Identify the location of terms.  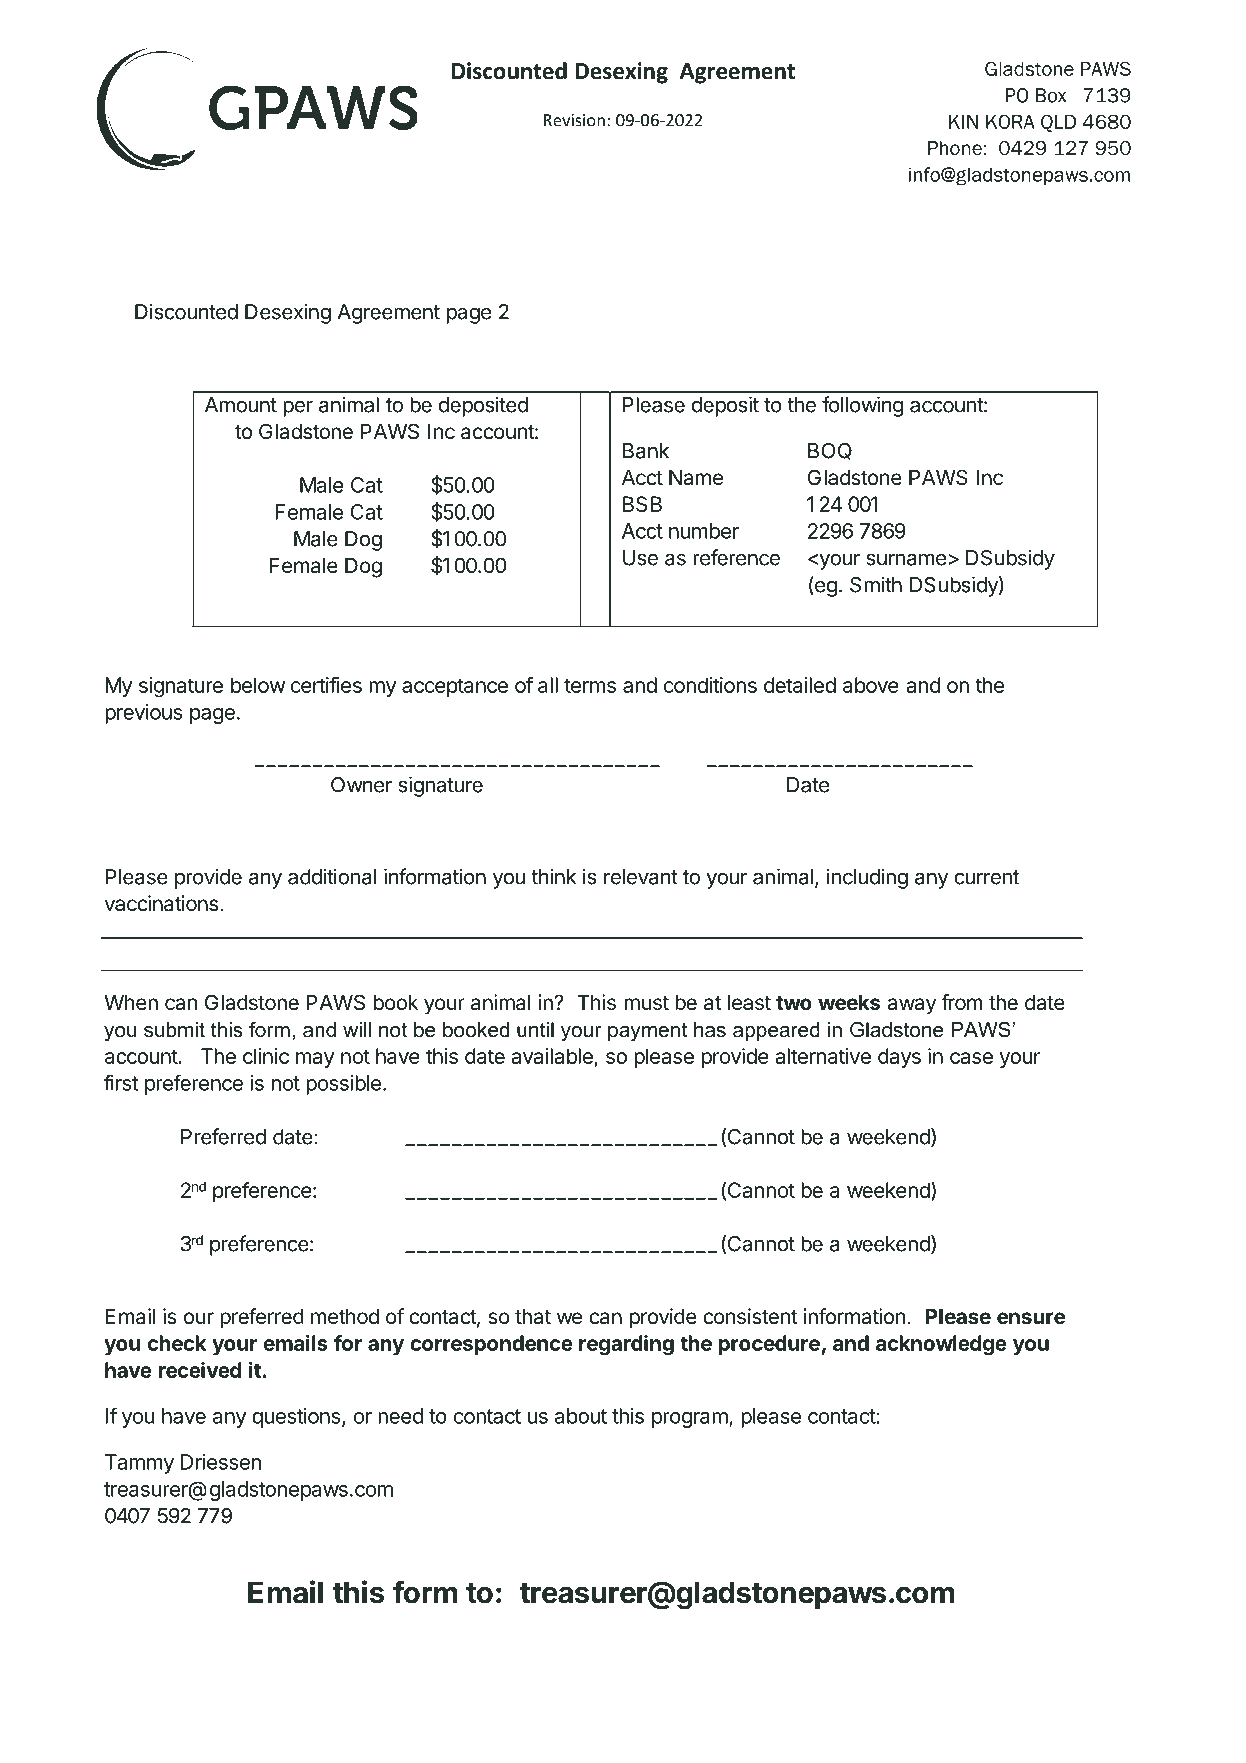
(590, 685).
